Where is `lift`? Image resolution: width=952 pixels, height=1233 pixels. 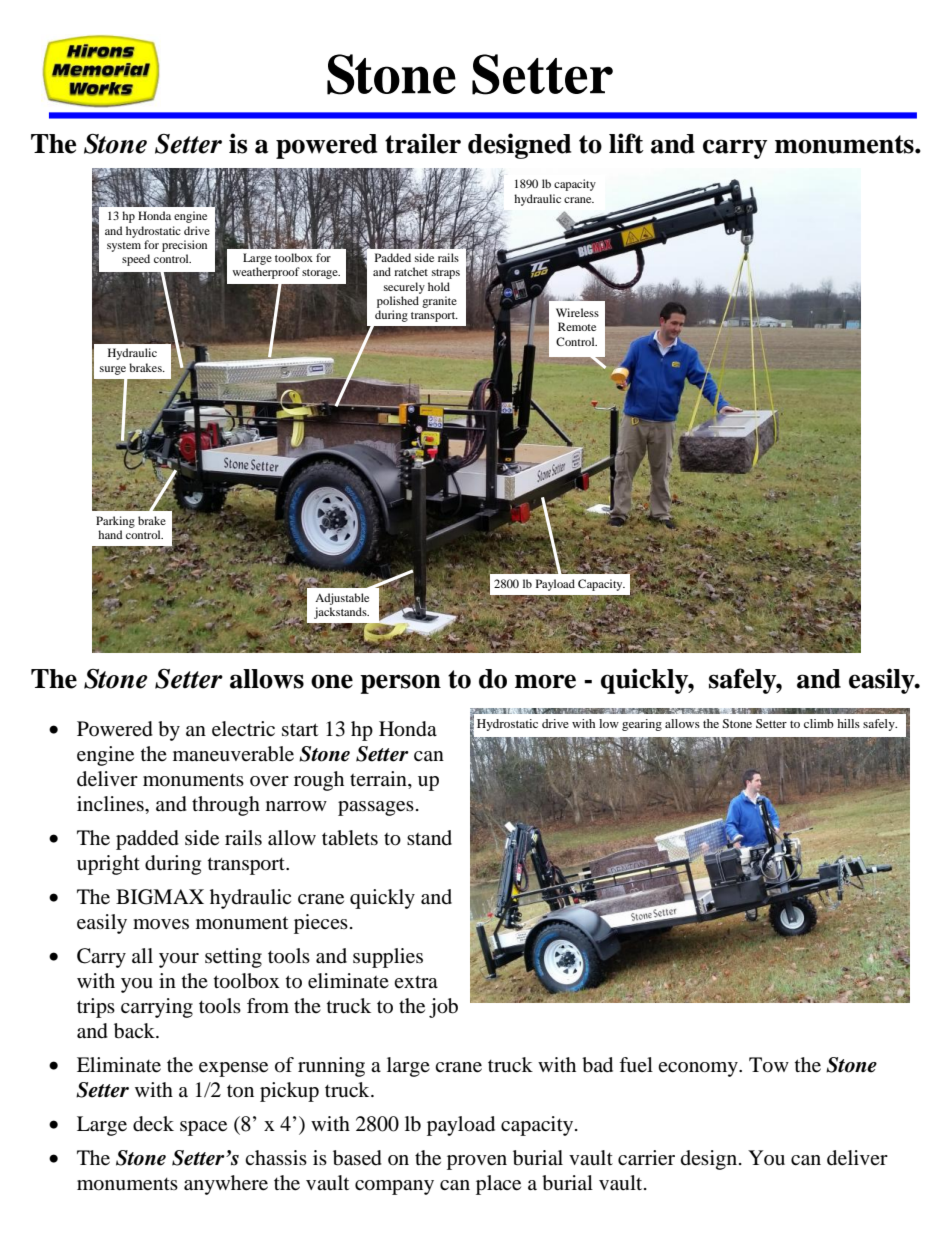
lift is located at coordinates (626, 143).
